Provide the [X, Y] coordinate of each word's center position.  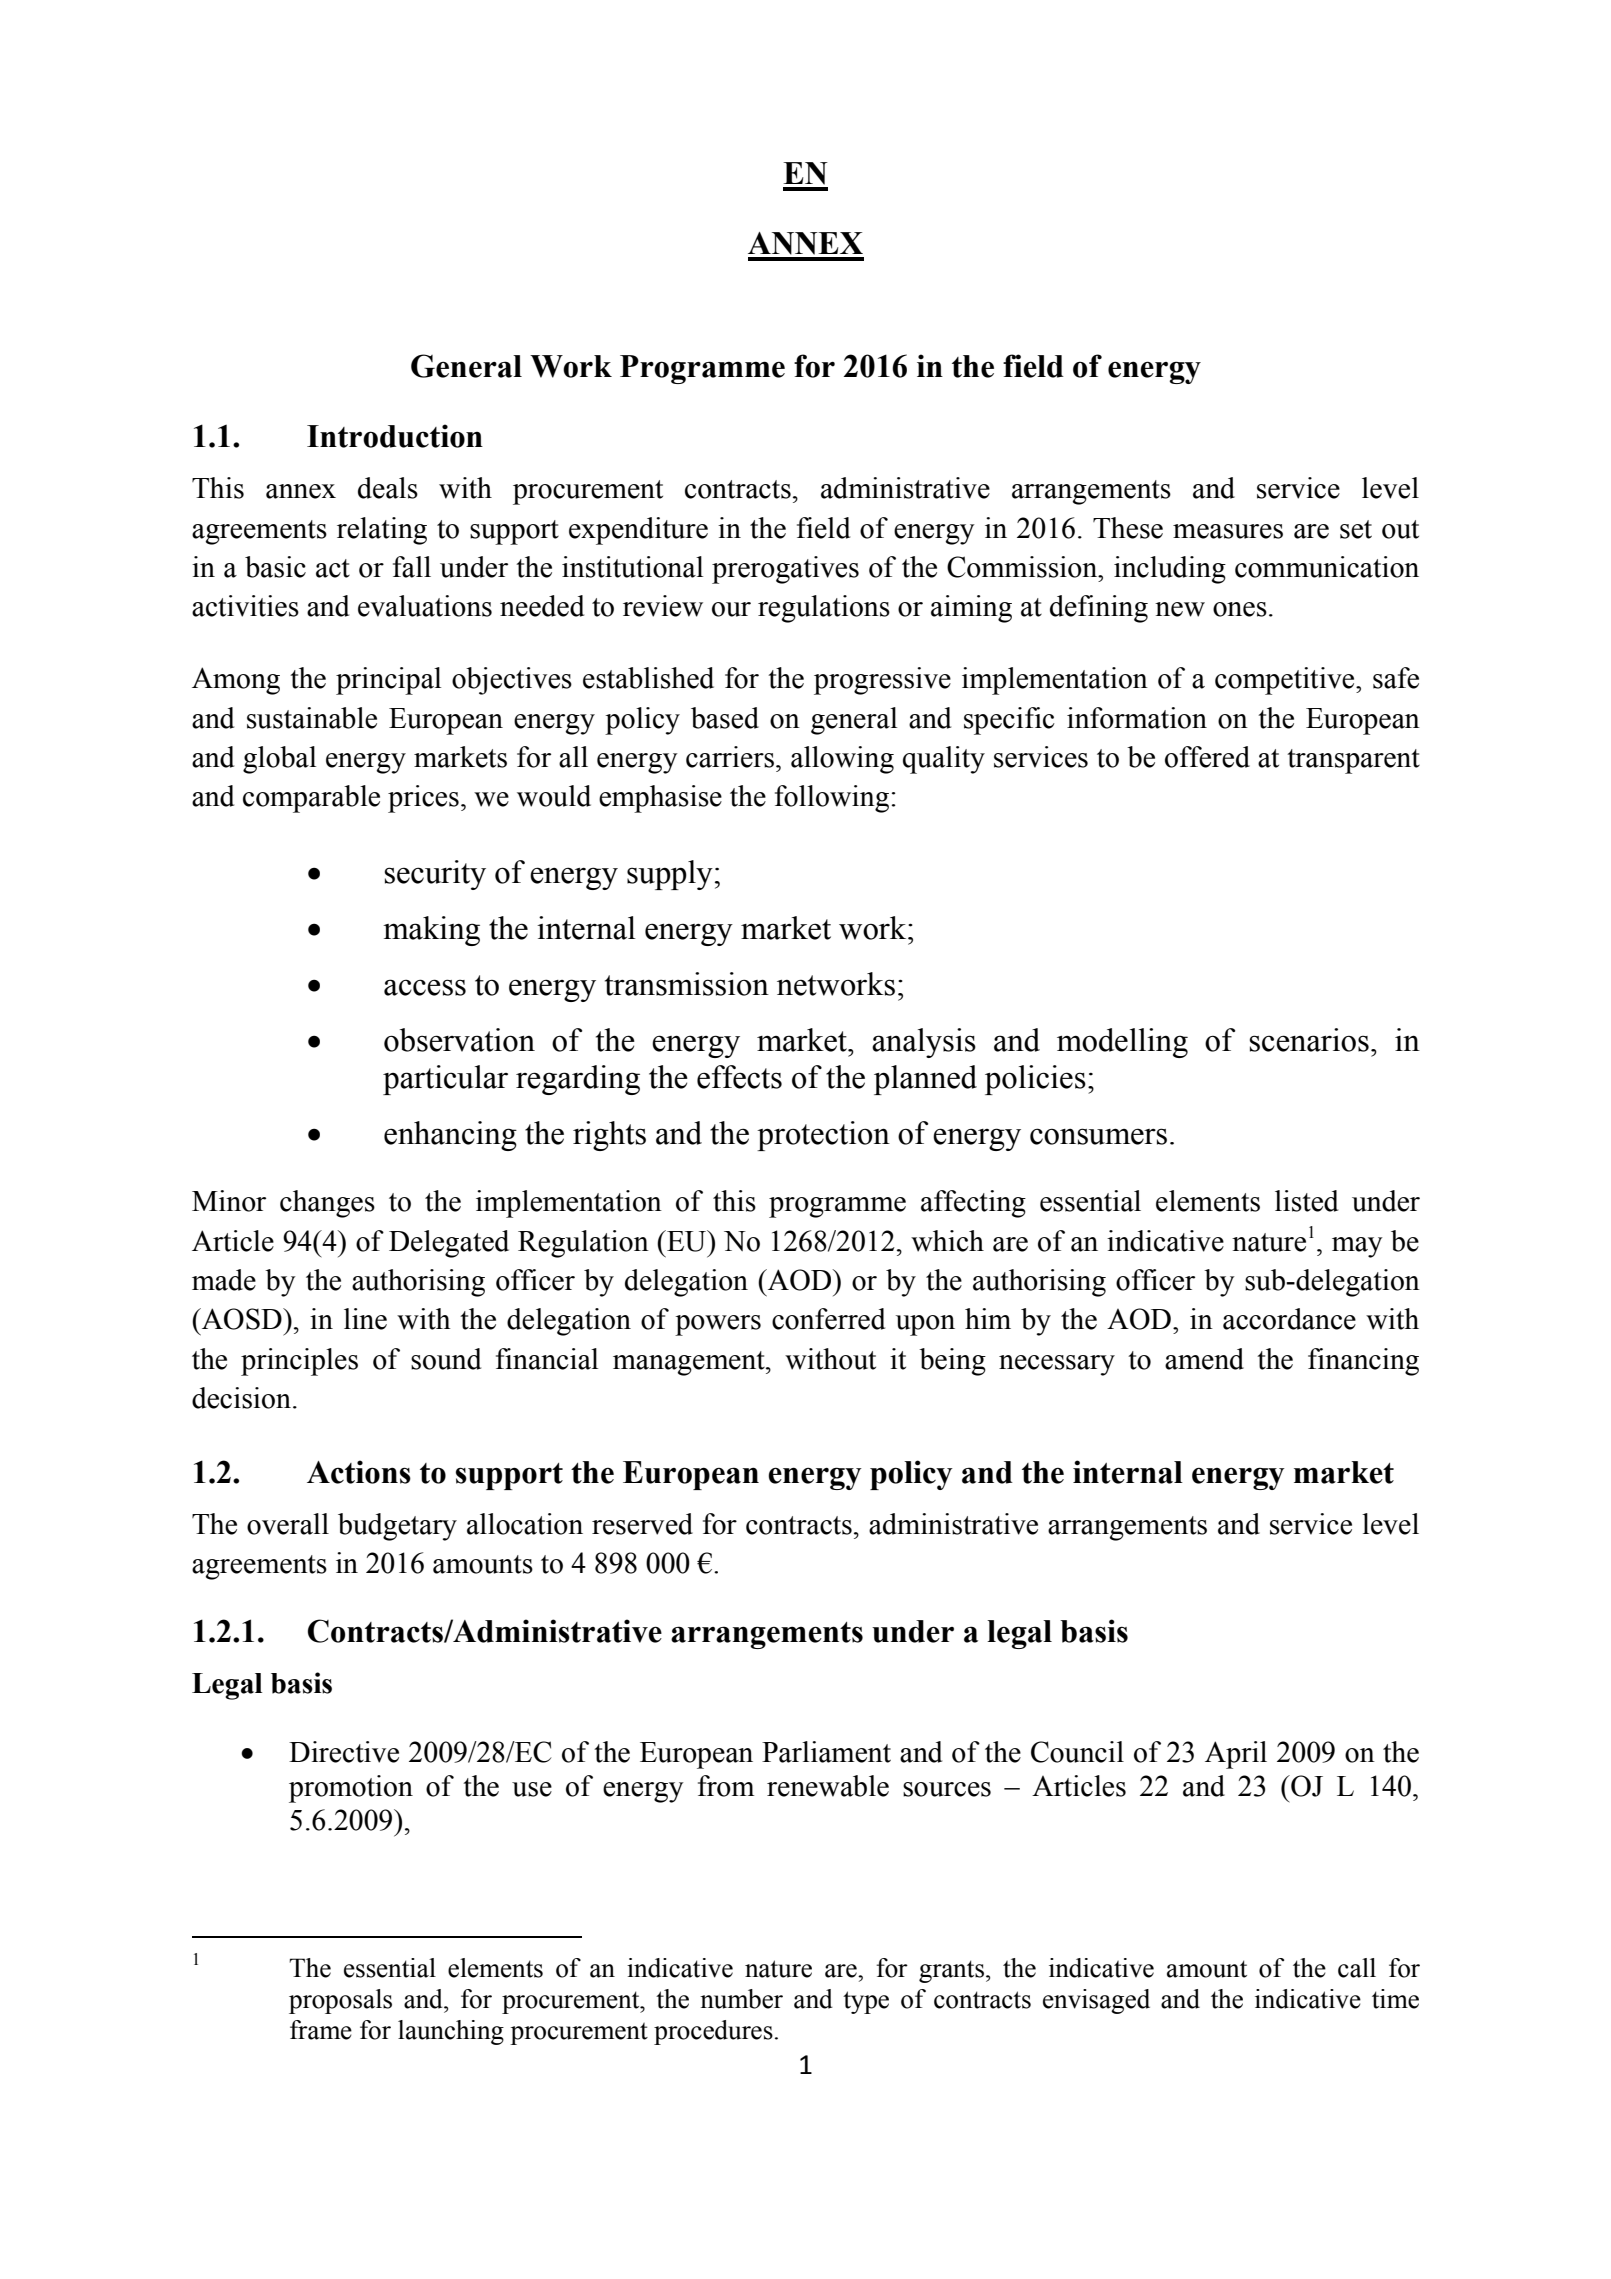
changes [327, 1204]
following [832, 799]
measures [1228, 531]
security [435, 875]
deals [388, 488]
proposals [340, 2001]
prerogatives [785, 570]
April [1236, 1755]
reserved [642, 1524]
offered [1207, 757]
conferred [828, 1319]
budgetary [397, 1527]
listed [1306, 1201]
